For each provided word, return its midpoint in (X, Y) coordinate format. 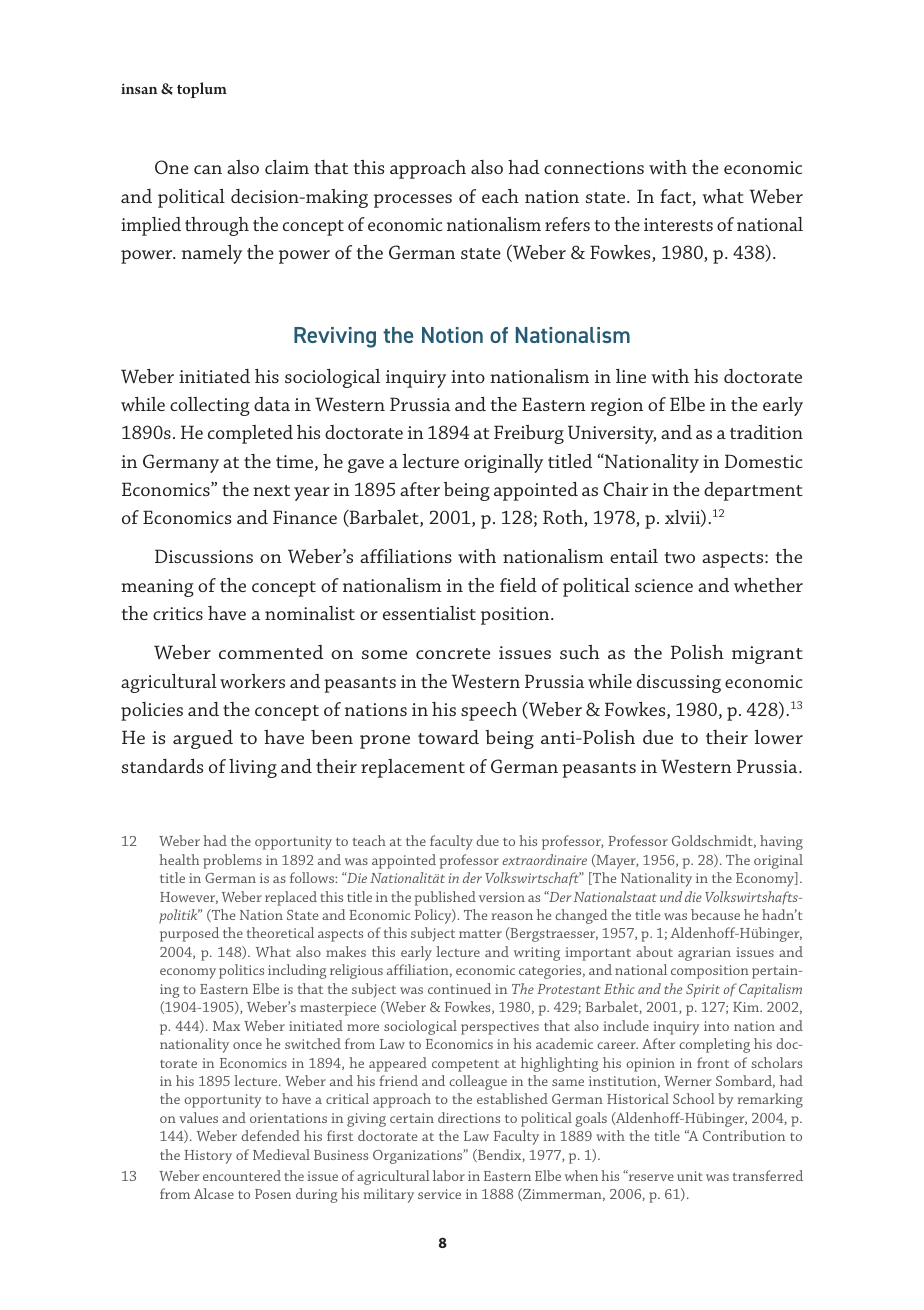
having (781, 842)
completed (250, 434)
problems (232, 861)
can (208, 169)
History (208, 1157)
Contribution (744, 1135)
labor (449, 1175)
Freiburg (529, 434)
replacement (413, 768)
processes (413, 201)
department (753, 491)
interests (678, 224)
